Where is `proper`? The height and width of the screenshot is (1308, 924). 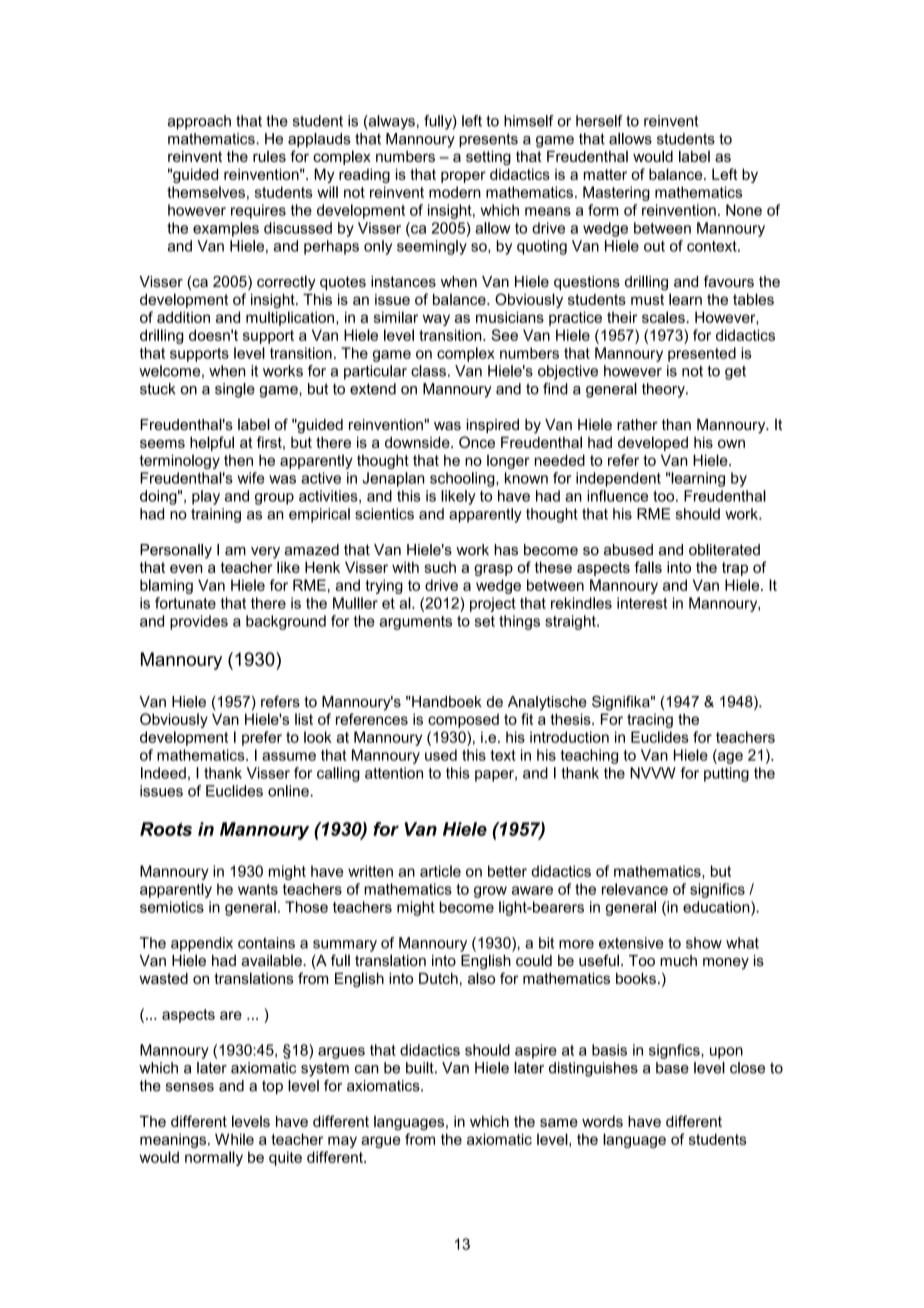
proper is located at coordinates (463, 177).
